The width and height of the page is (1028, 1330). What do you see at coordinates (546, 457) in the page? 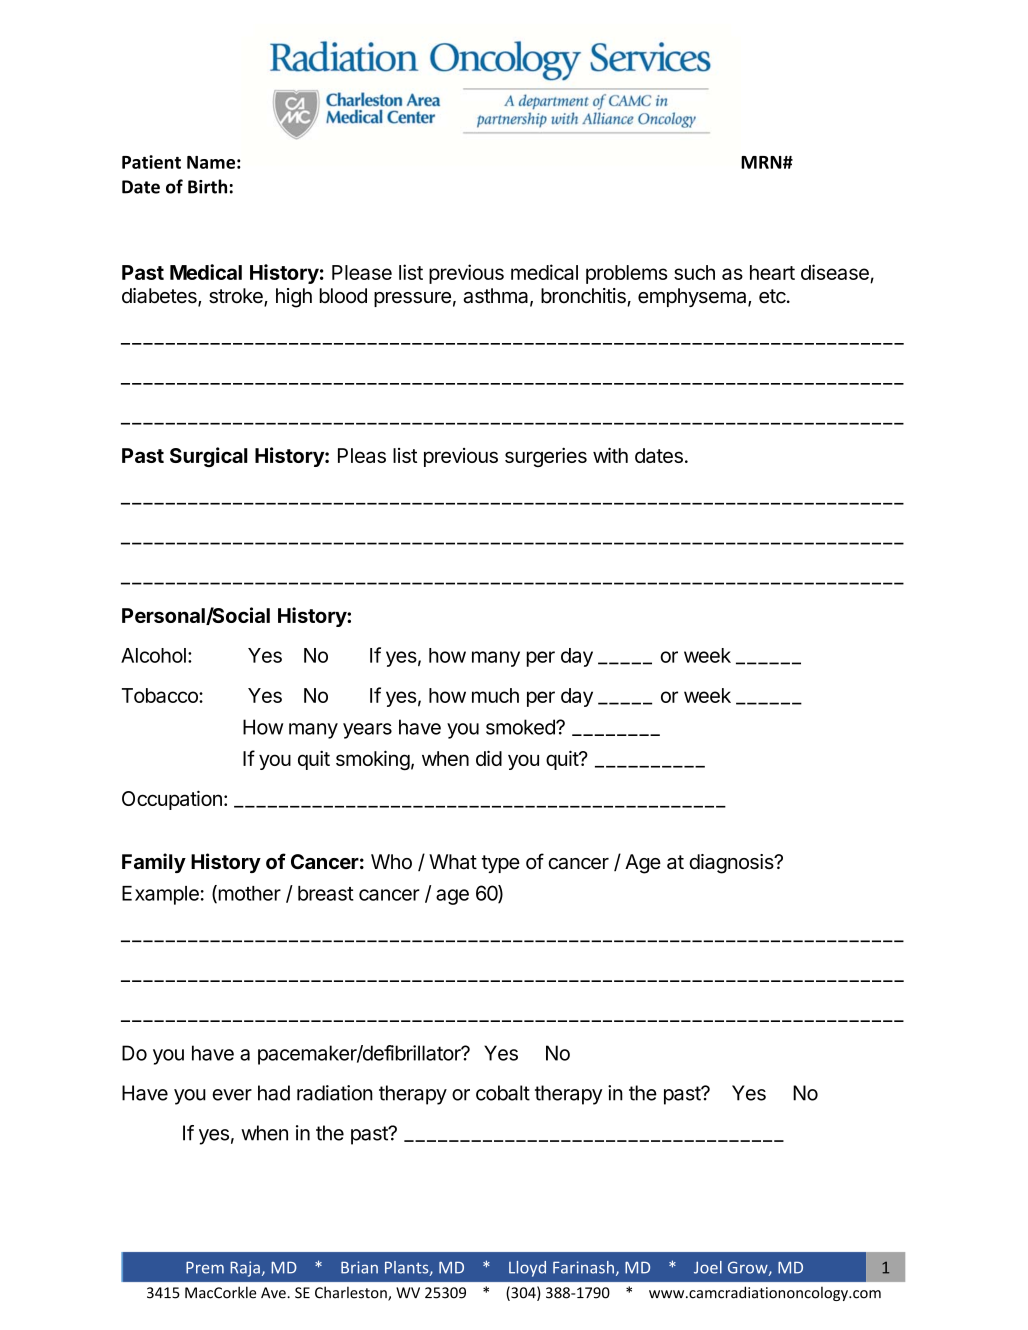
I see `surgeries` at bounding box center [546, 457].
